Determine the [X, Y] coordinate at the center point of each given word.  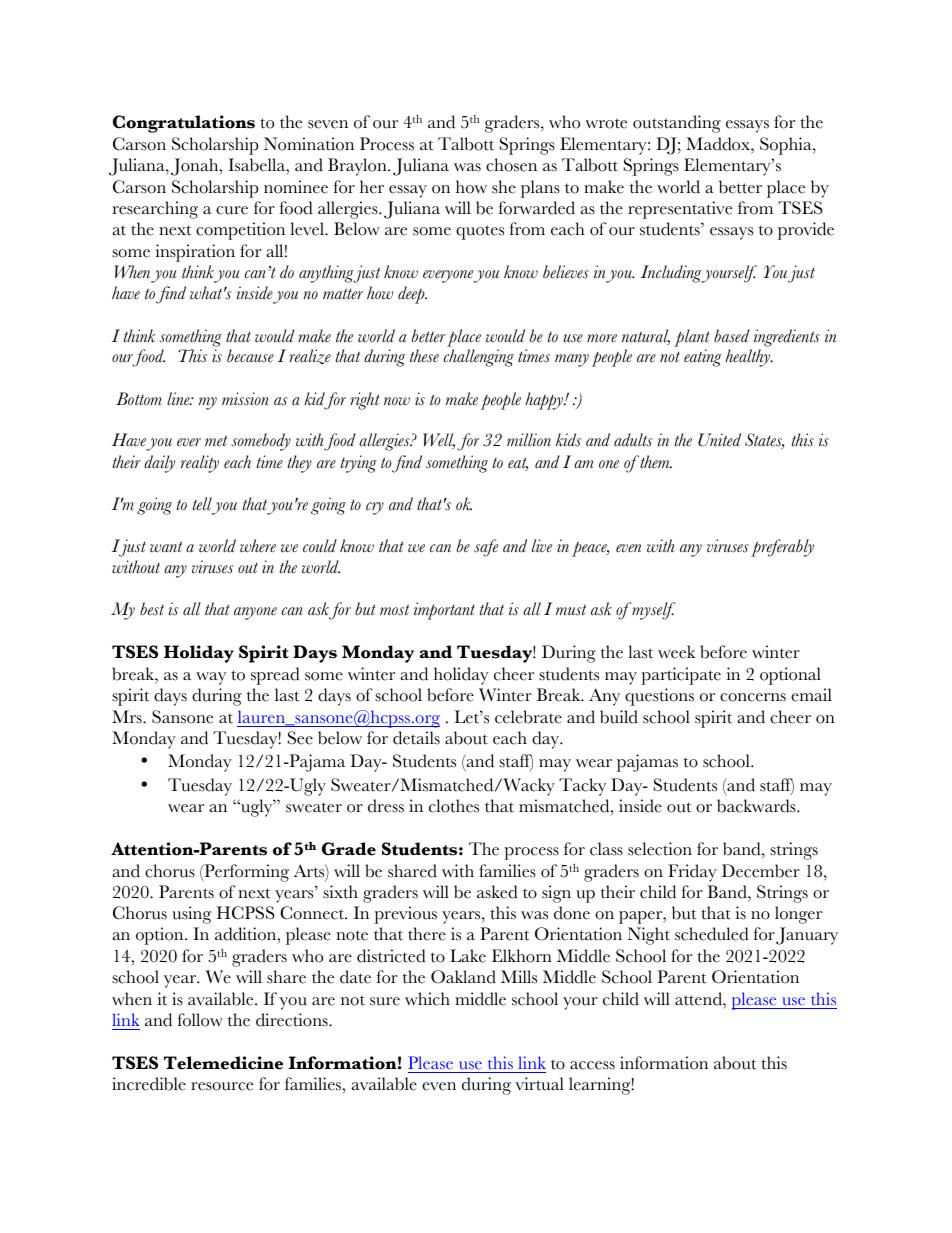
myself [653, 611]
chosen [511, 165]
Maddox [719, 144]
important [444, 611]
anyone [255, 613]
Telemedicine [223, 1063]
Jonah [196, 167]
